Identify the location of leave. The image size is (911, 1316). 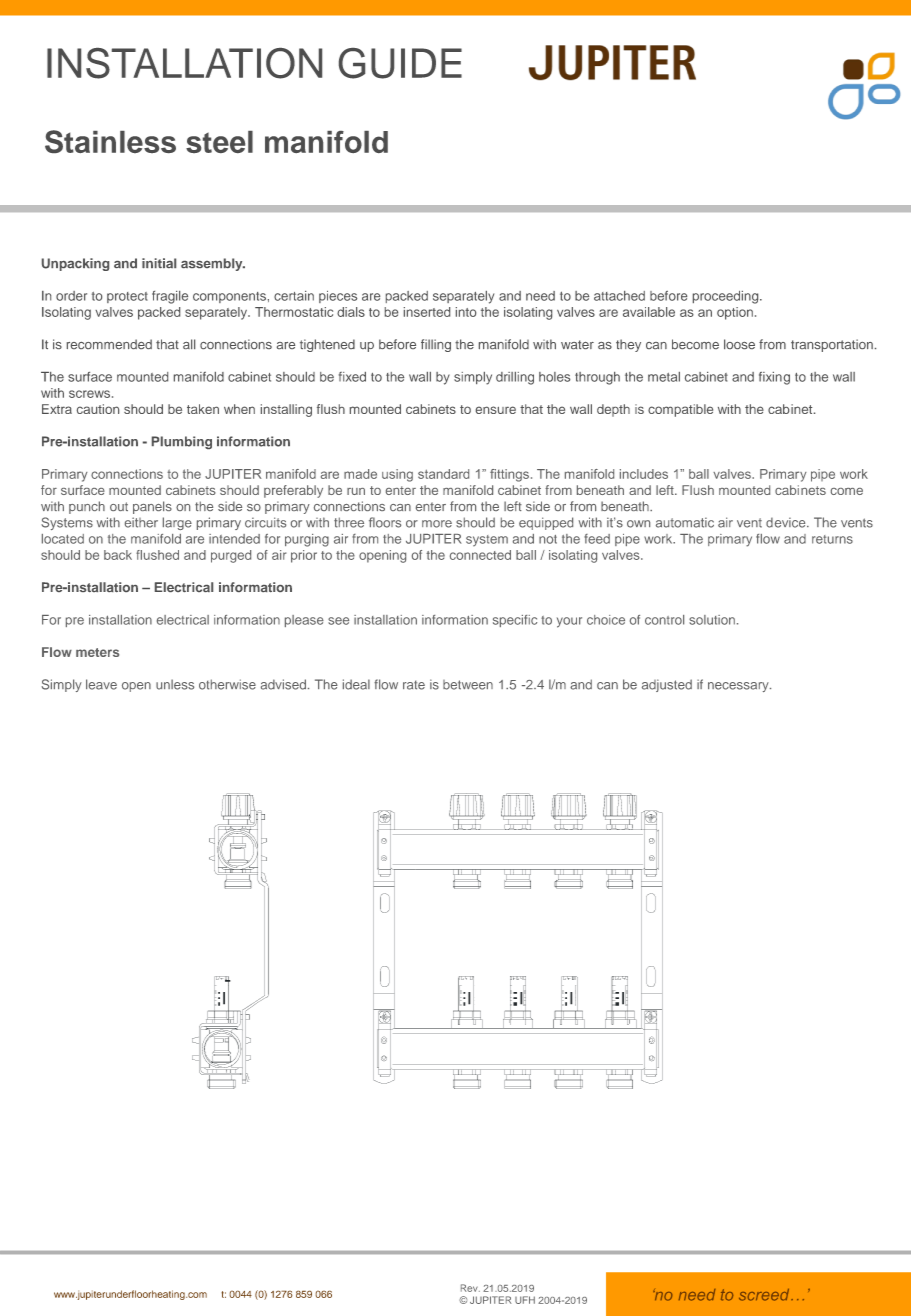
(101, 684).
